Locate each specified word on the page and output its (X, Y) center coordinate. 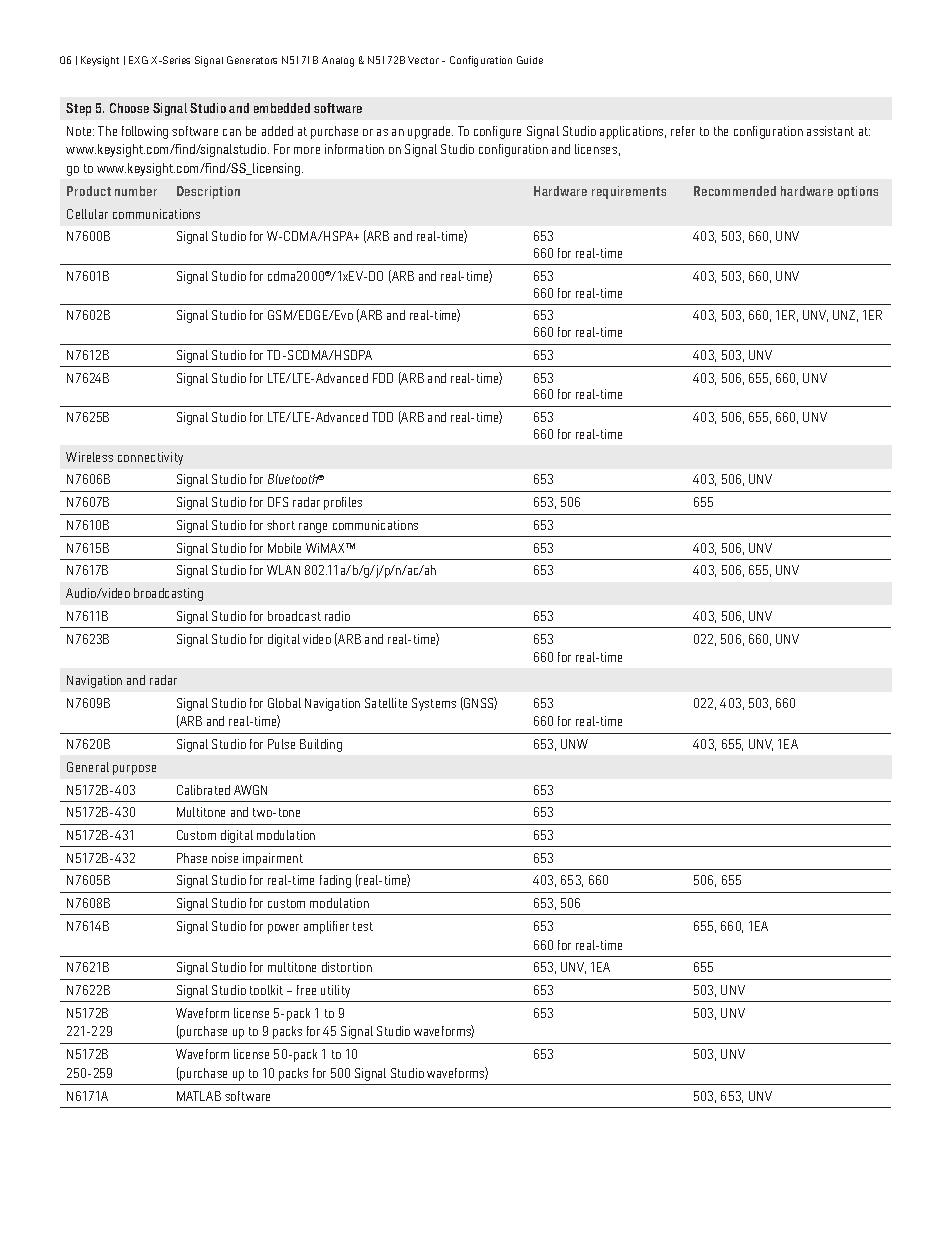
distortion (347, 967)
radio (337, 616)
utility (335, 991)
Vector (423, 60)
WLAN (283, 570)
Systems (434, 704)
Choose (129, 108)
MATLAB (199, 1096)
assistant (830, 131)
